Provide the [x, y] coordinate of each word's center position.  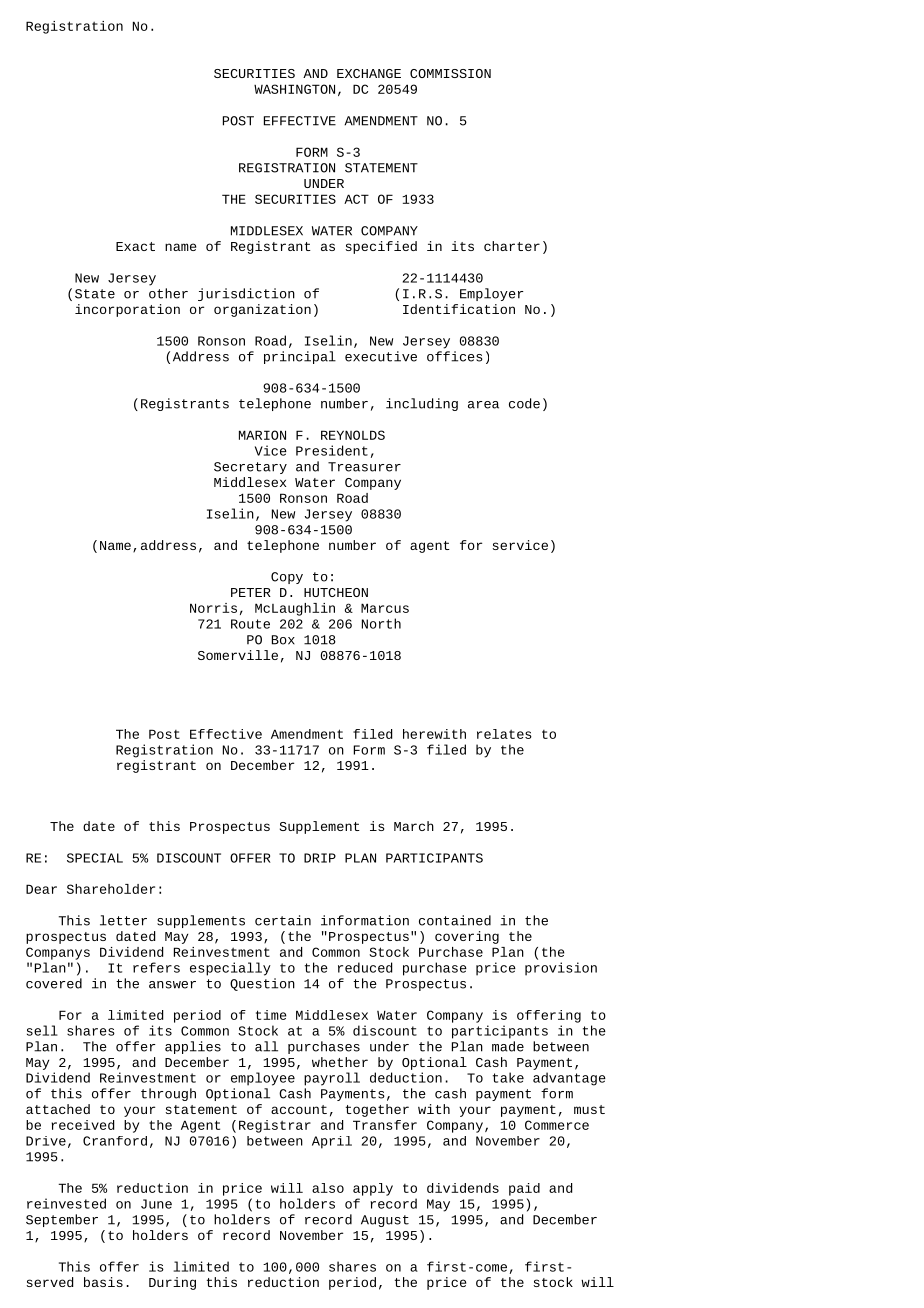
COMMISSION [450, 73]
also [328, 1188]
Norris [213, 608]
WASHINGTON [294, 89]
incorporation [127, 310]
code [524, 403]
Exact [135, 246]
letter [123, 920]
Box [283, 640]
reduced [365, 967]
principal [300, 357]
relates [504, 734]
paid [524, 1189]
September [62, 1220]
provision [561, 969]
